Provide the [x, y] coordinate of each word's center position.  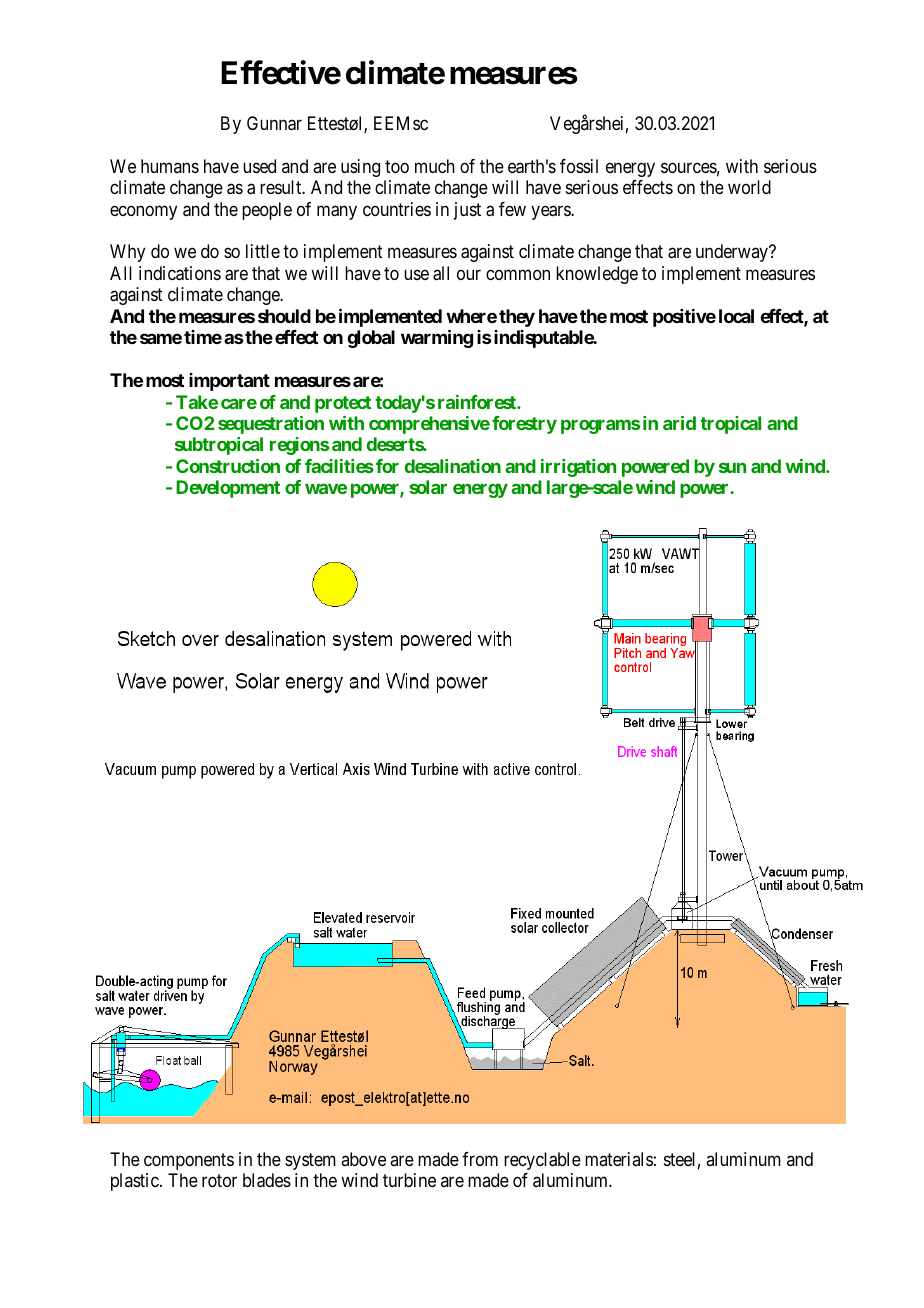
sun [732, 467]
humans [170, 166]
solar [428, 487]
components [189, 1161]
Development [228, 489]
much [435, 166]
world [749, 187]
